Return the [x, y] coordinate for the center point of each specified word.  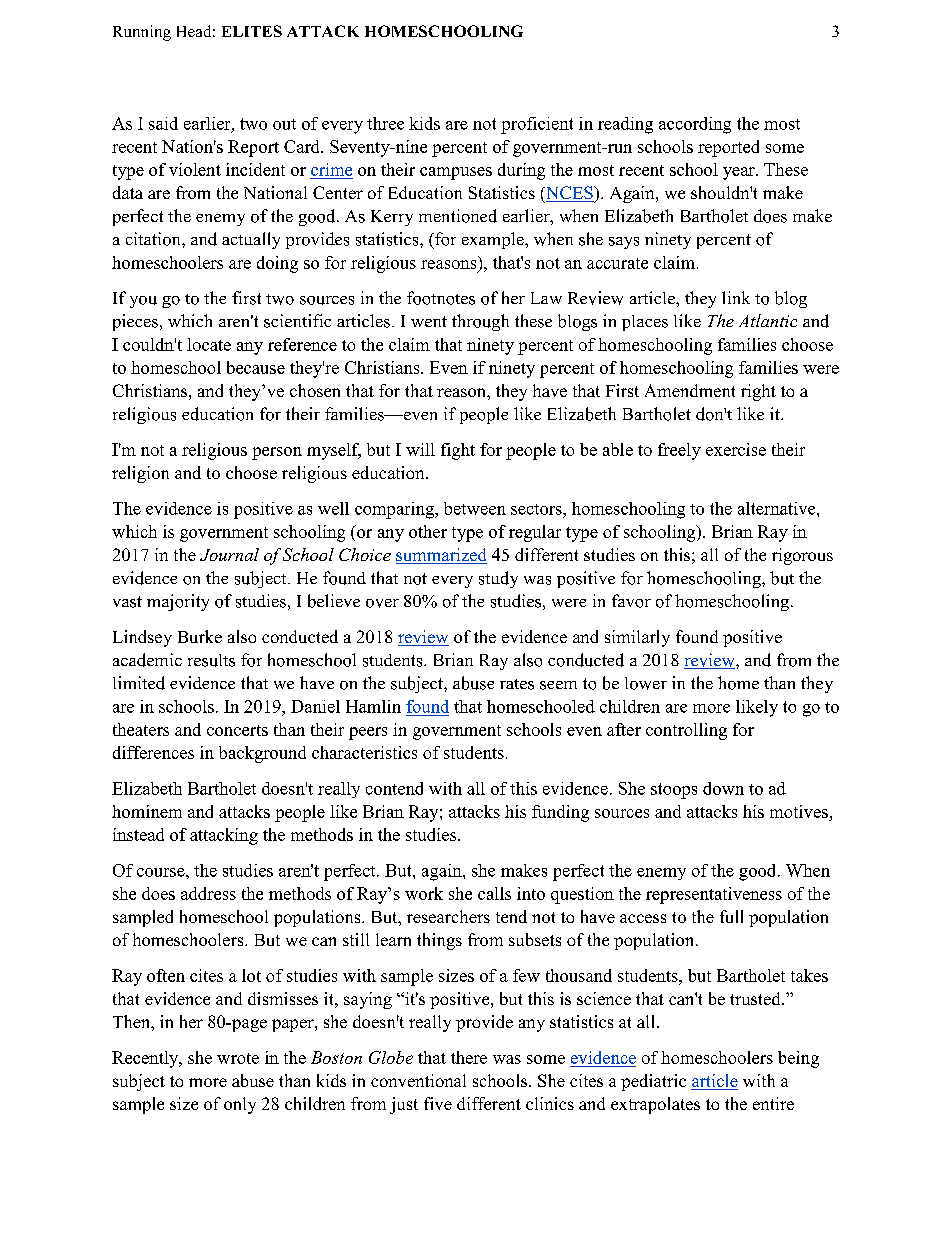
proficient [537, 125]
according [695, 125]
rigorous [802, 556]
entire [773, 1103]
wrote [238, 1058]
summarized [441, 556]
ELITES [252, 31]
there [469, 1057]
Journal [229, 554]
